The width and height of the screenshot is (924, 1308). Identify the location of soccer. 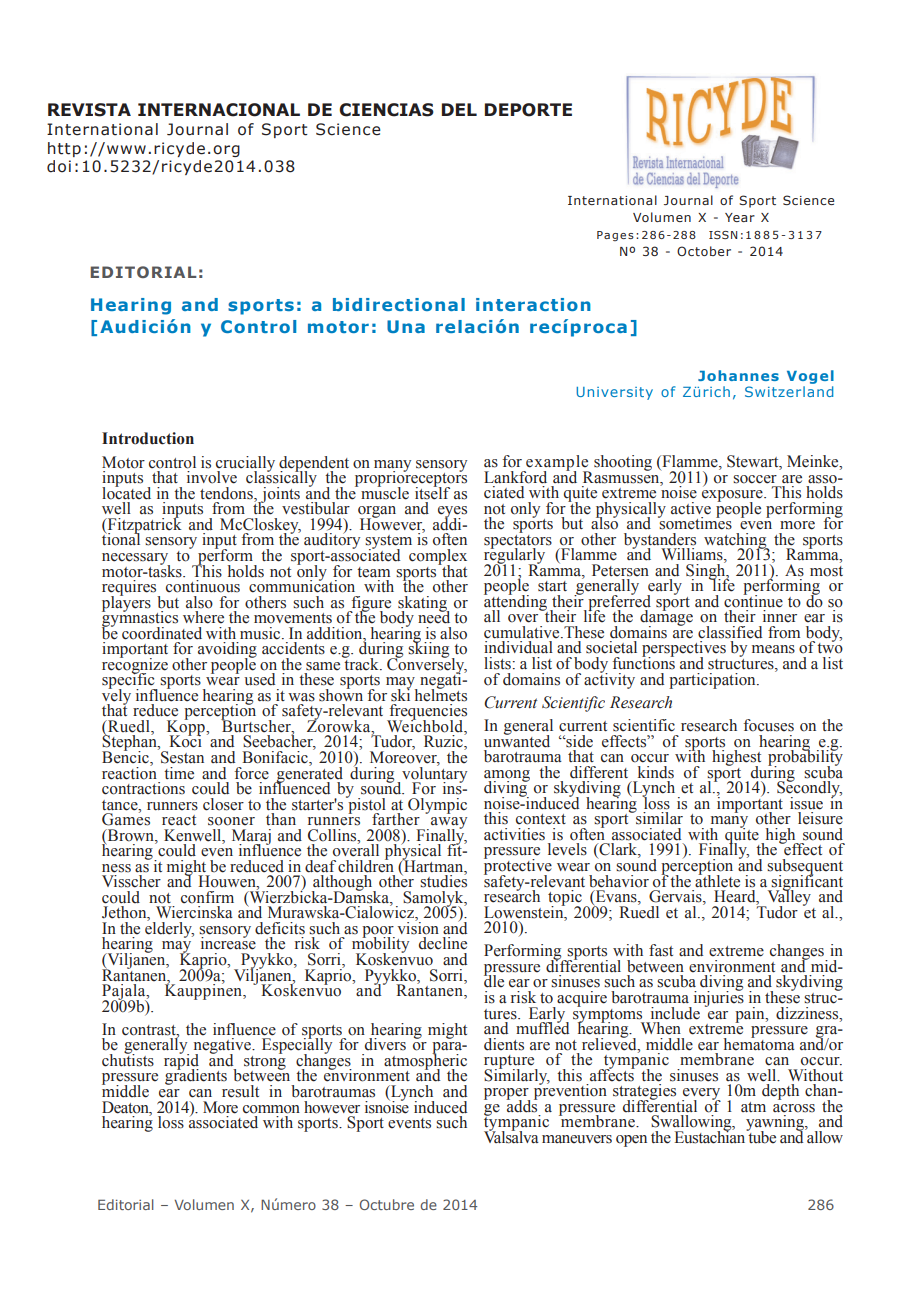
(755, 479).
